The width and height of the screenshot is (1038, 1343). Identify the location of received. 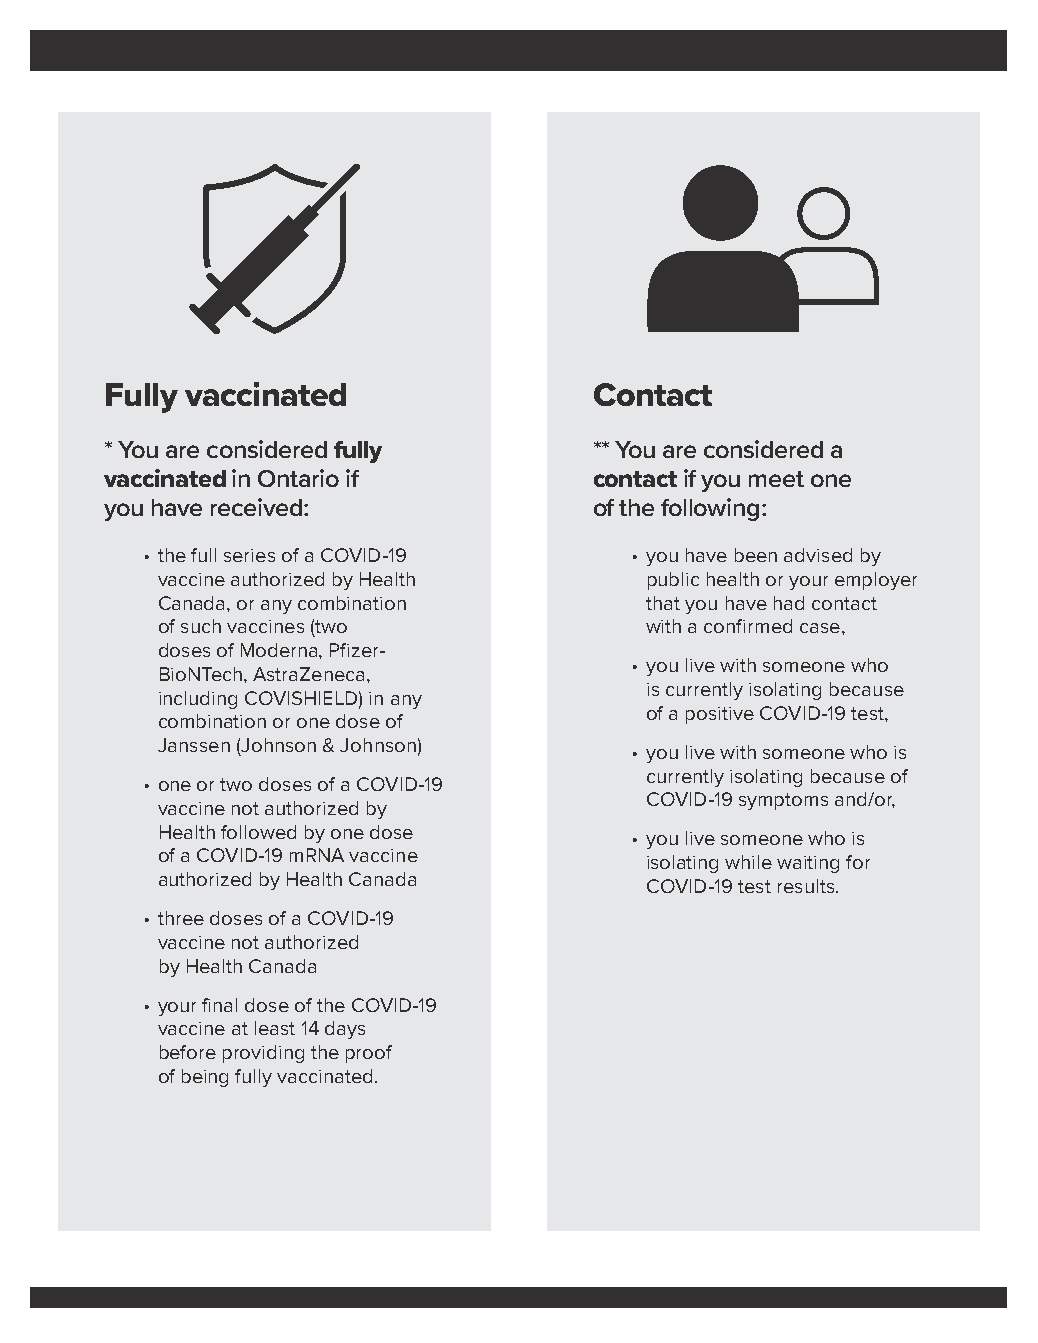
(258, 507).
